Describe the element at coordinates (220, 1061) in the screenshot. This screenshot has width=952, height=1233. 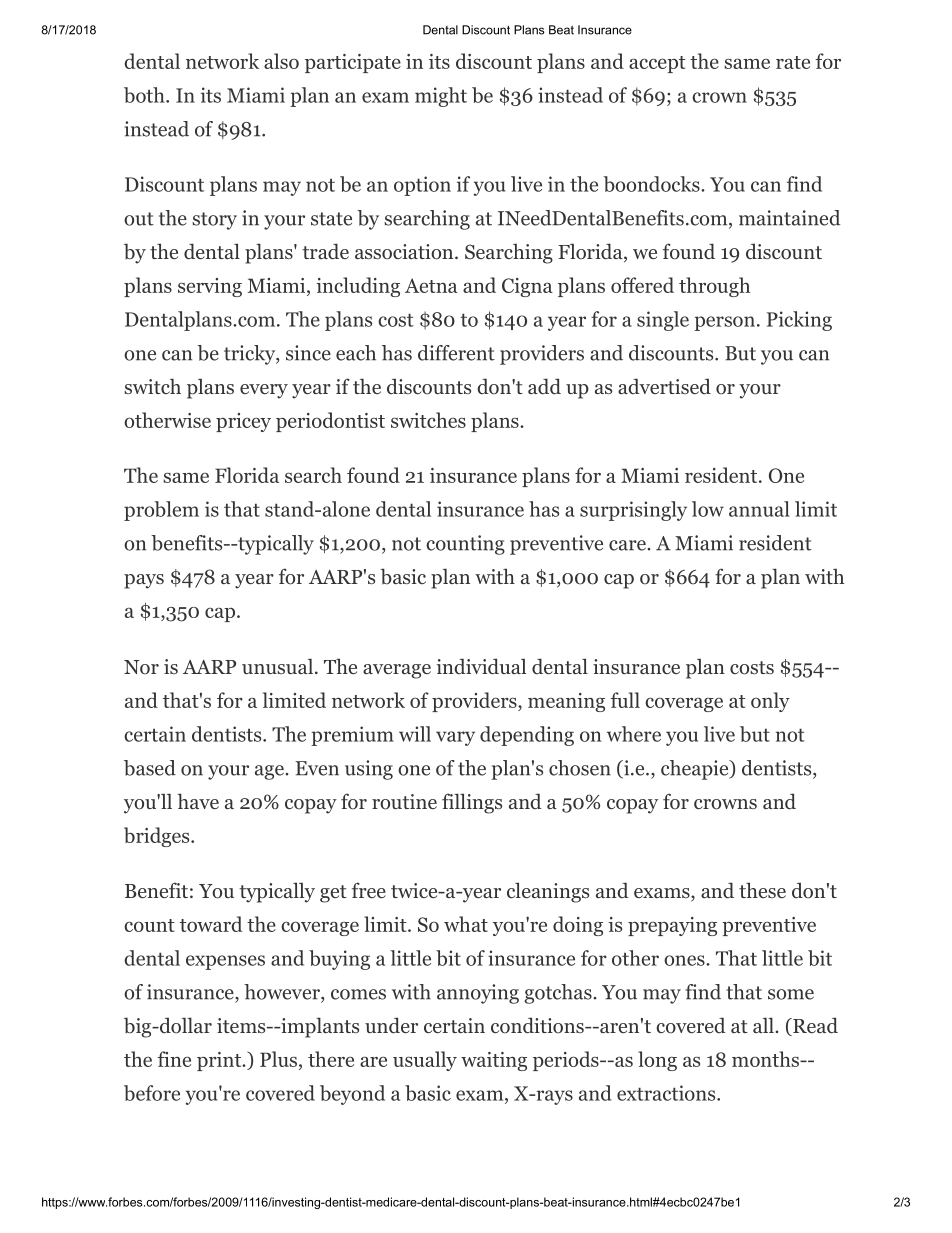
I see `print` at that location.
